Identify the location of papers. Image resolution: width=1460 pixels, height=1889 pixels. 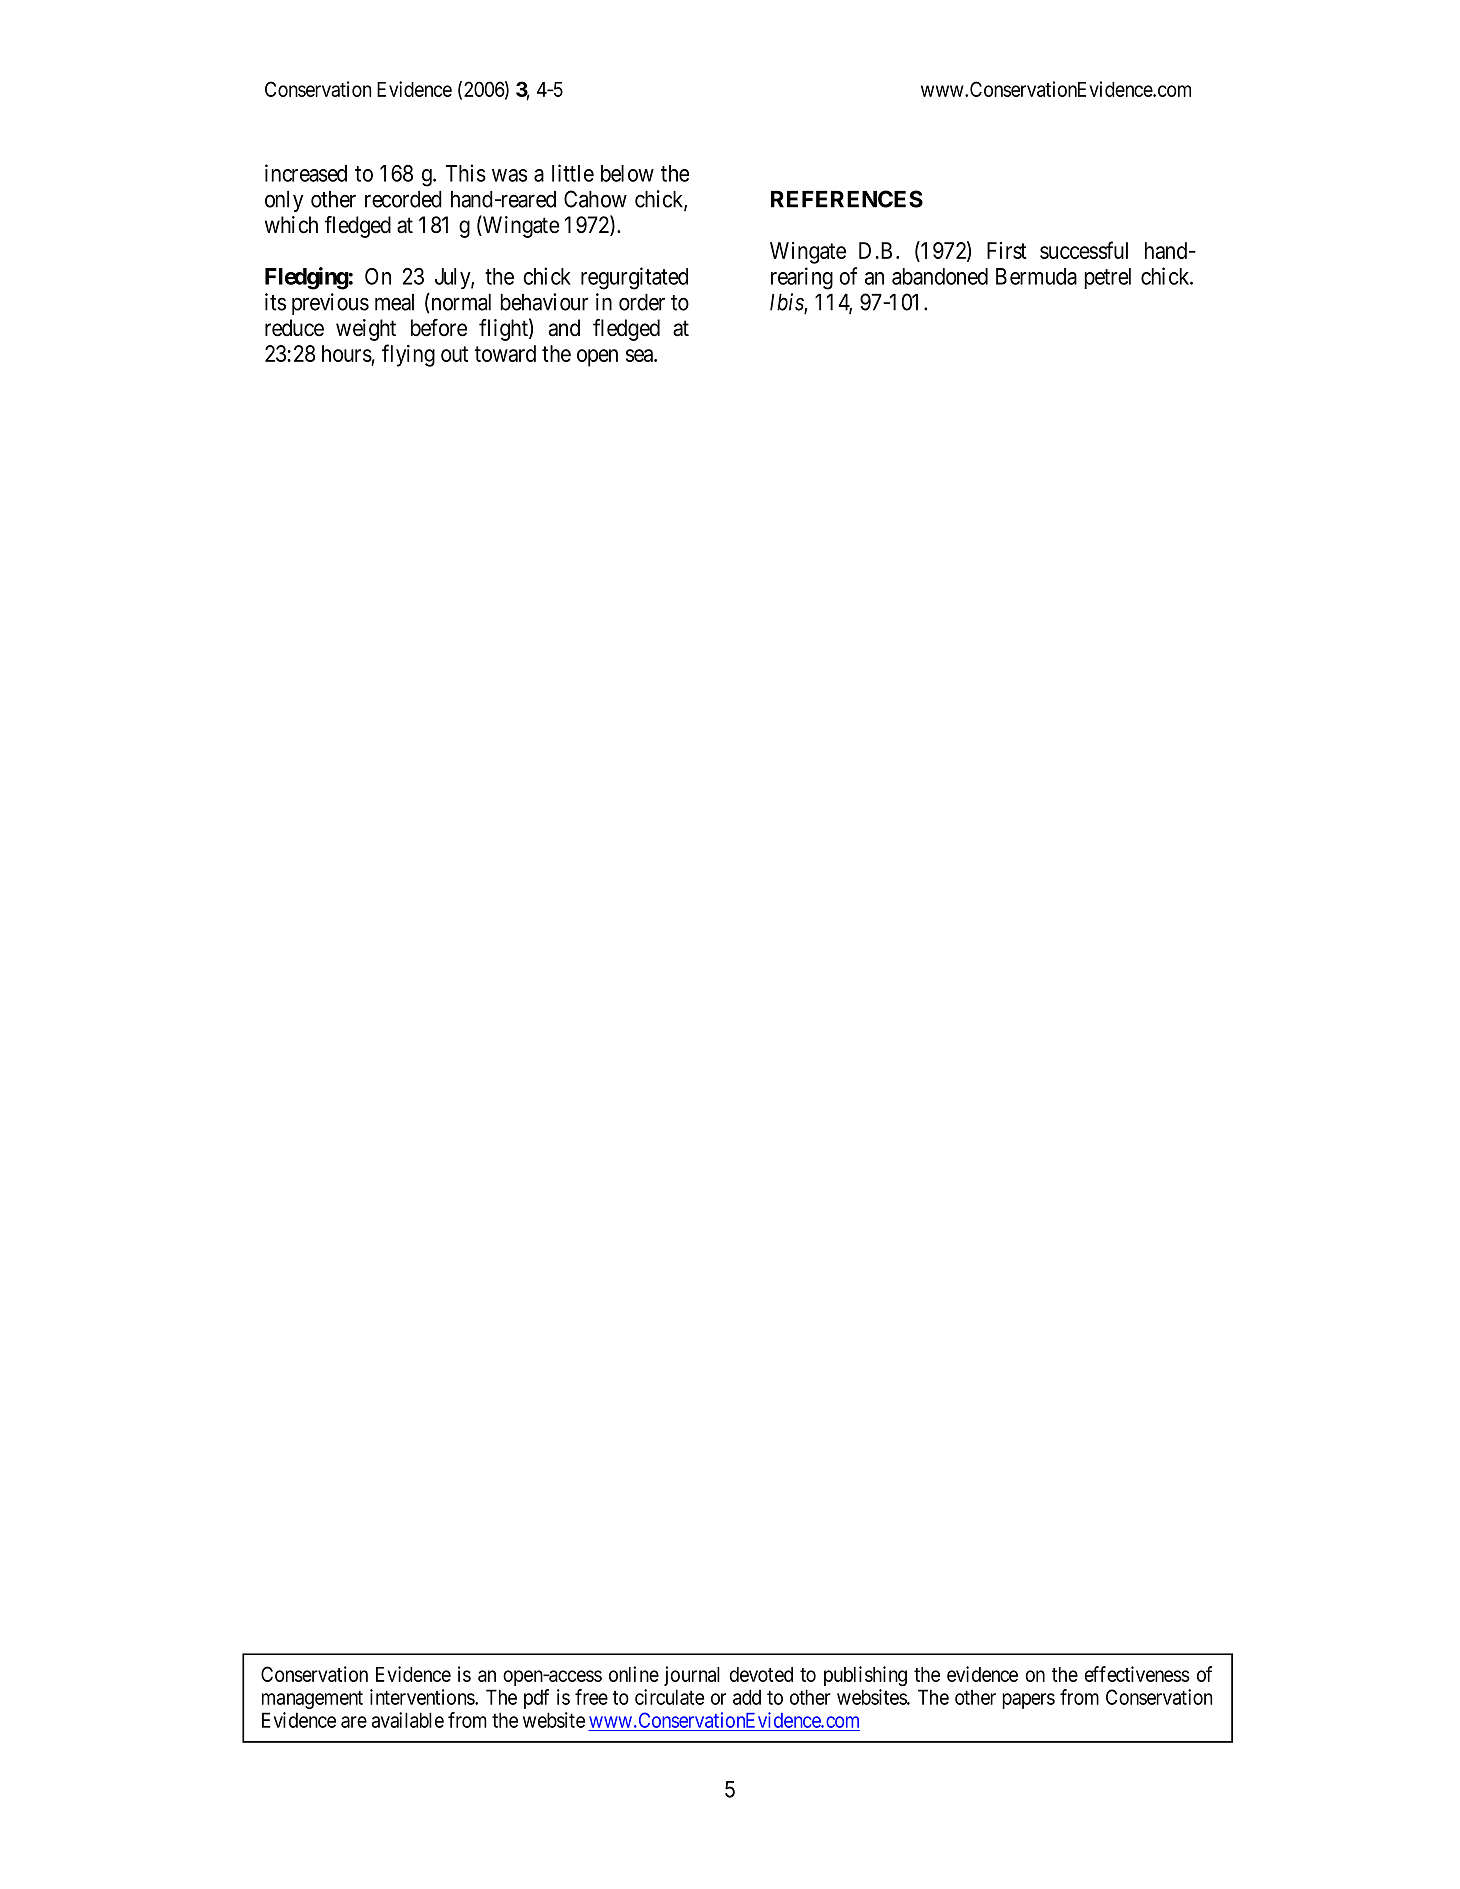
(1028, 1701).
